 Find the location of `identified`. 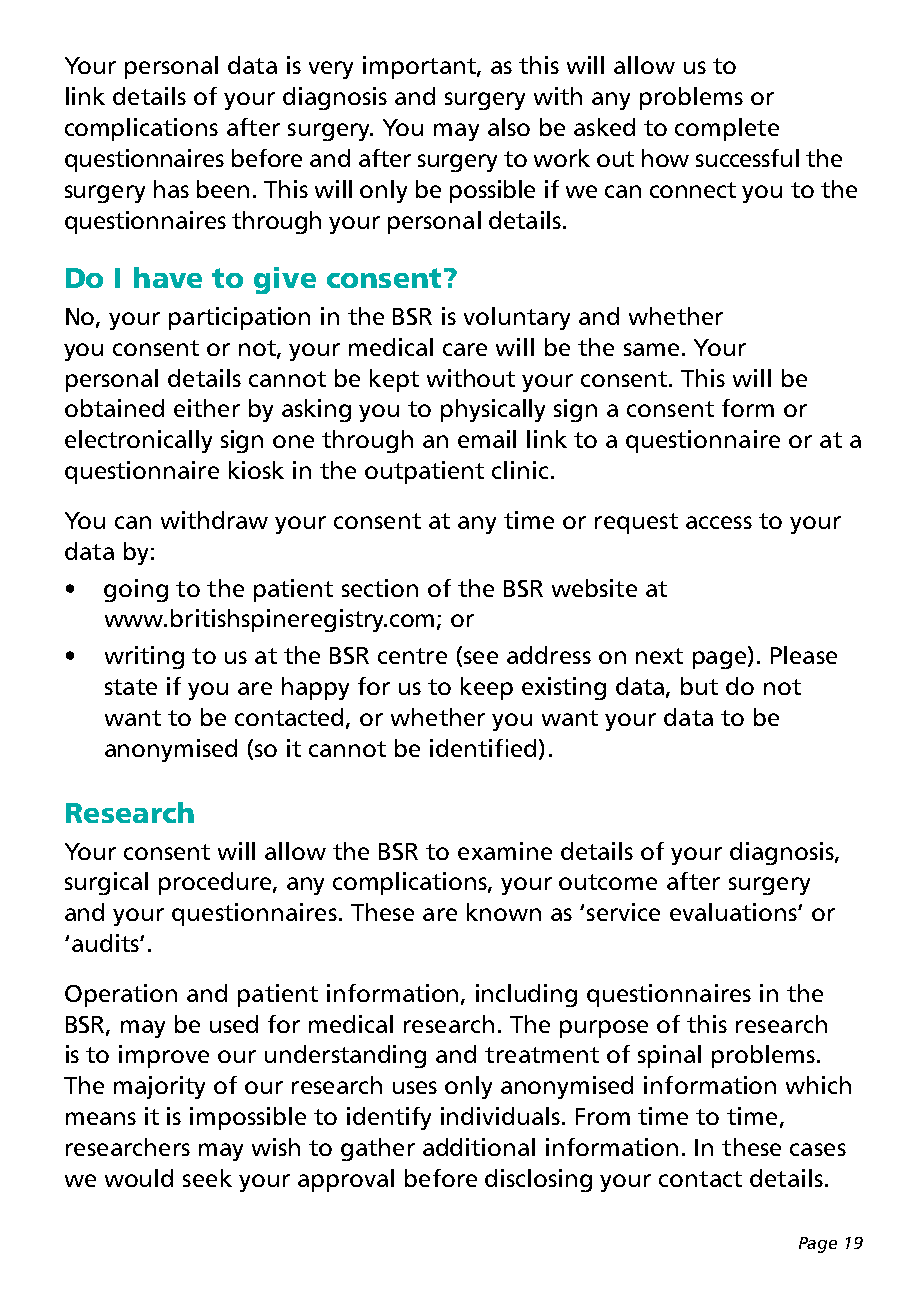

identified is located at coordinates (483, 748).
